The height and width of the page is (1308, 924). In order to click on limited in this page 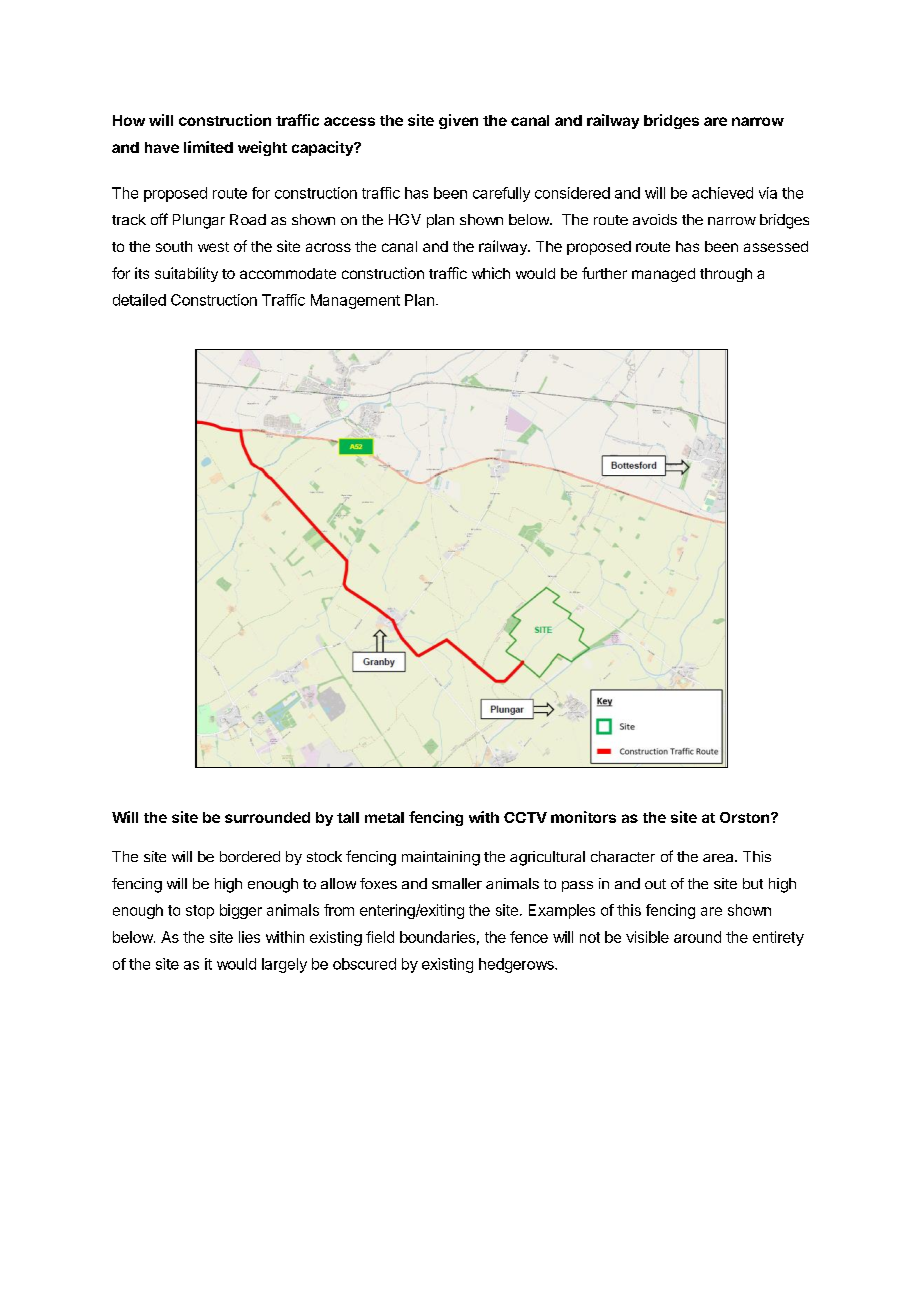, I will do `click(208, 147)`.
